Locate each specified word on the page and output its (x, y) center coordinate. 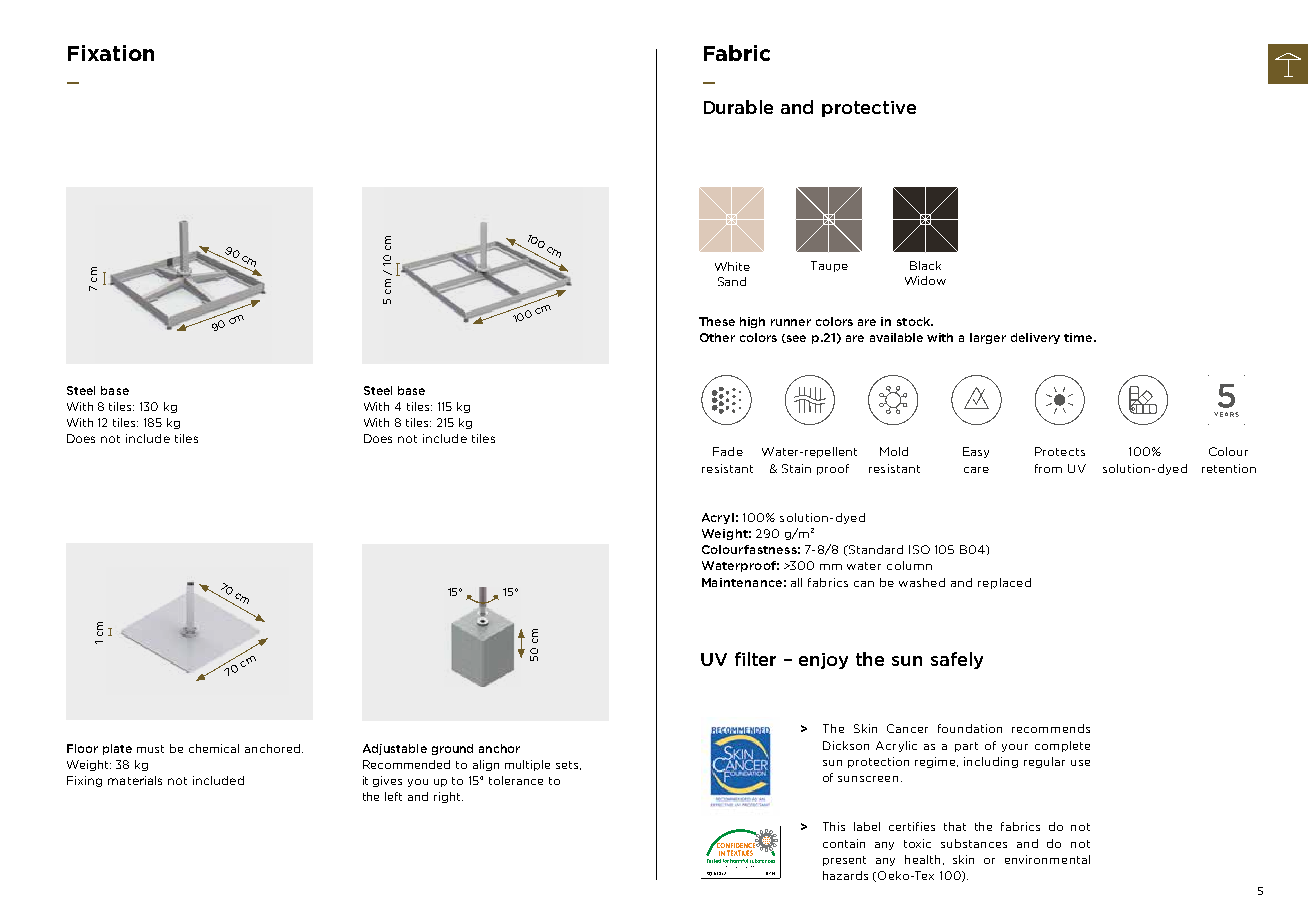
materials (135, 780)
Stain (796, 468)
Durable (738, 107)
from (1048, 468)
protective (869, 109)
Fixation (111, 53)
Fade (728, 451)
